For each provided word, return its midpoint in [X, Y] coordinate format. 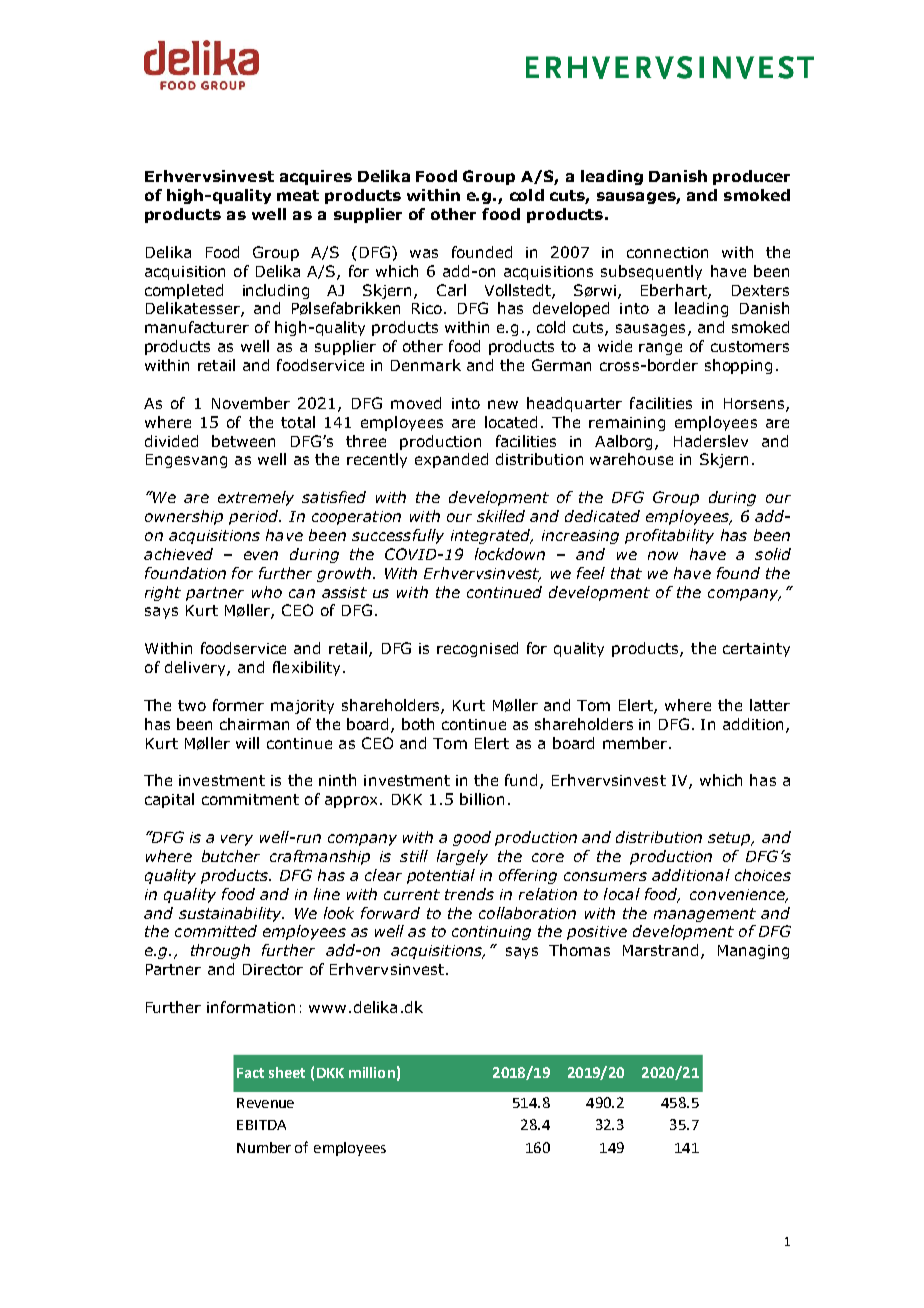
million [372, 1072]
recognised [477, 649]
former [238, 705]
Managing [753, 952]
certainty [756, 650]
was [424, 253]
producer [751, 177]
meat [298, 195]
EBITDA [261, 1125]
